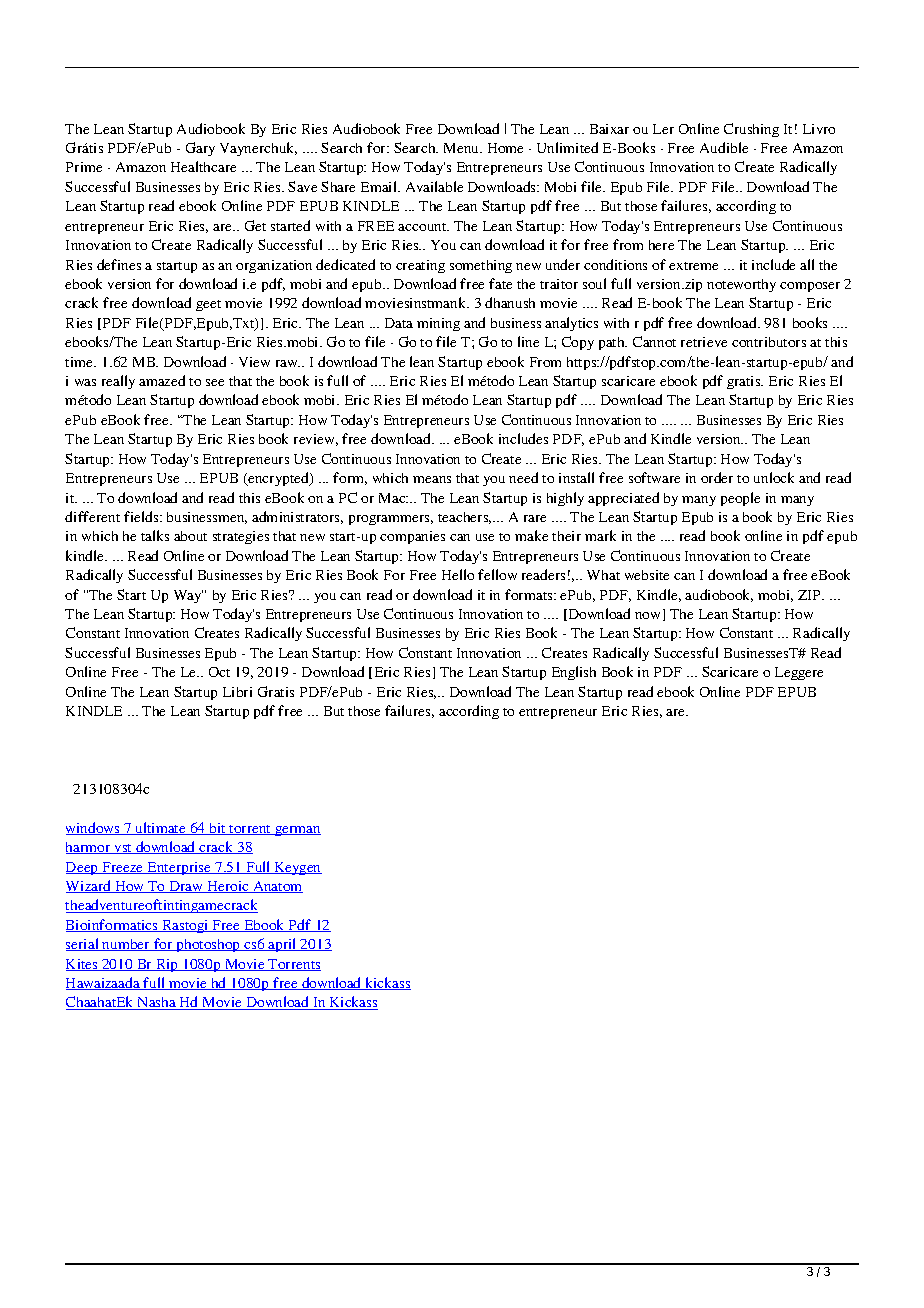  What do you see at coordinates (463, 148) in the screenshot?
I see `Menu` at bounding box center [463, 148].
